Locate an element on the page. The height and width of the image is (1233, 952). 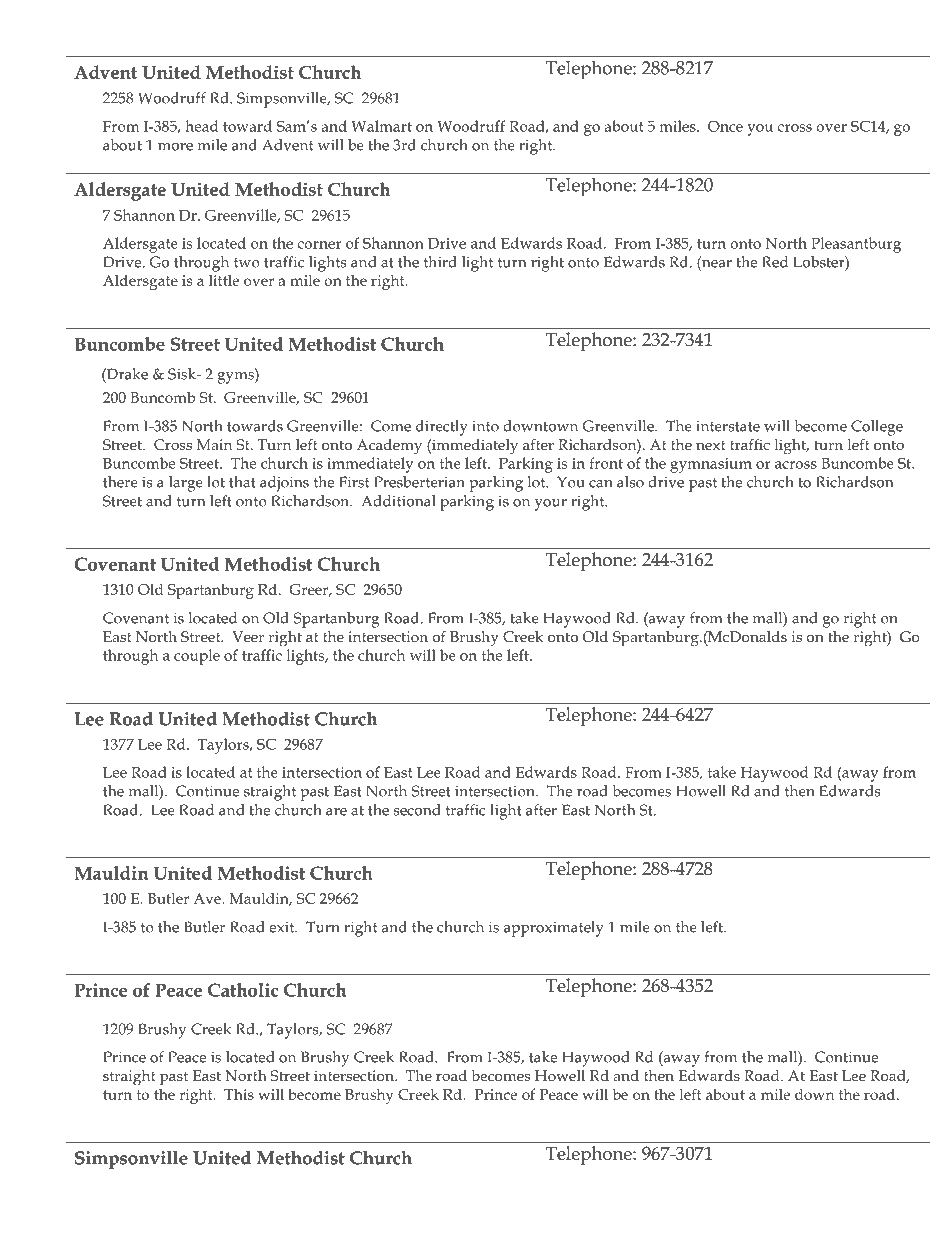
approximately is located at coordinates (554, 929).
